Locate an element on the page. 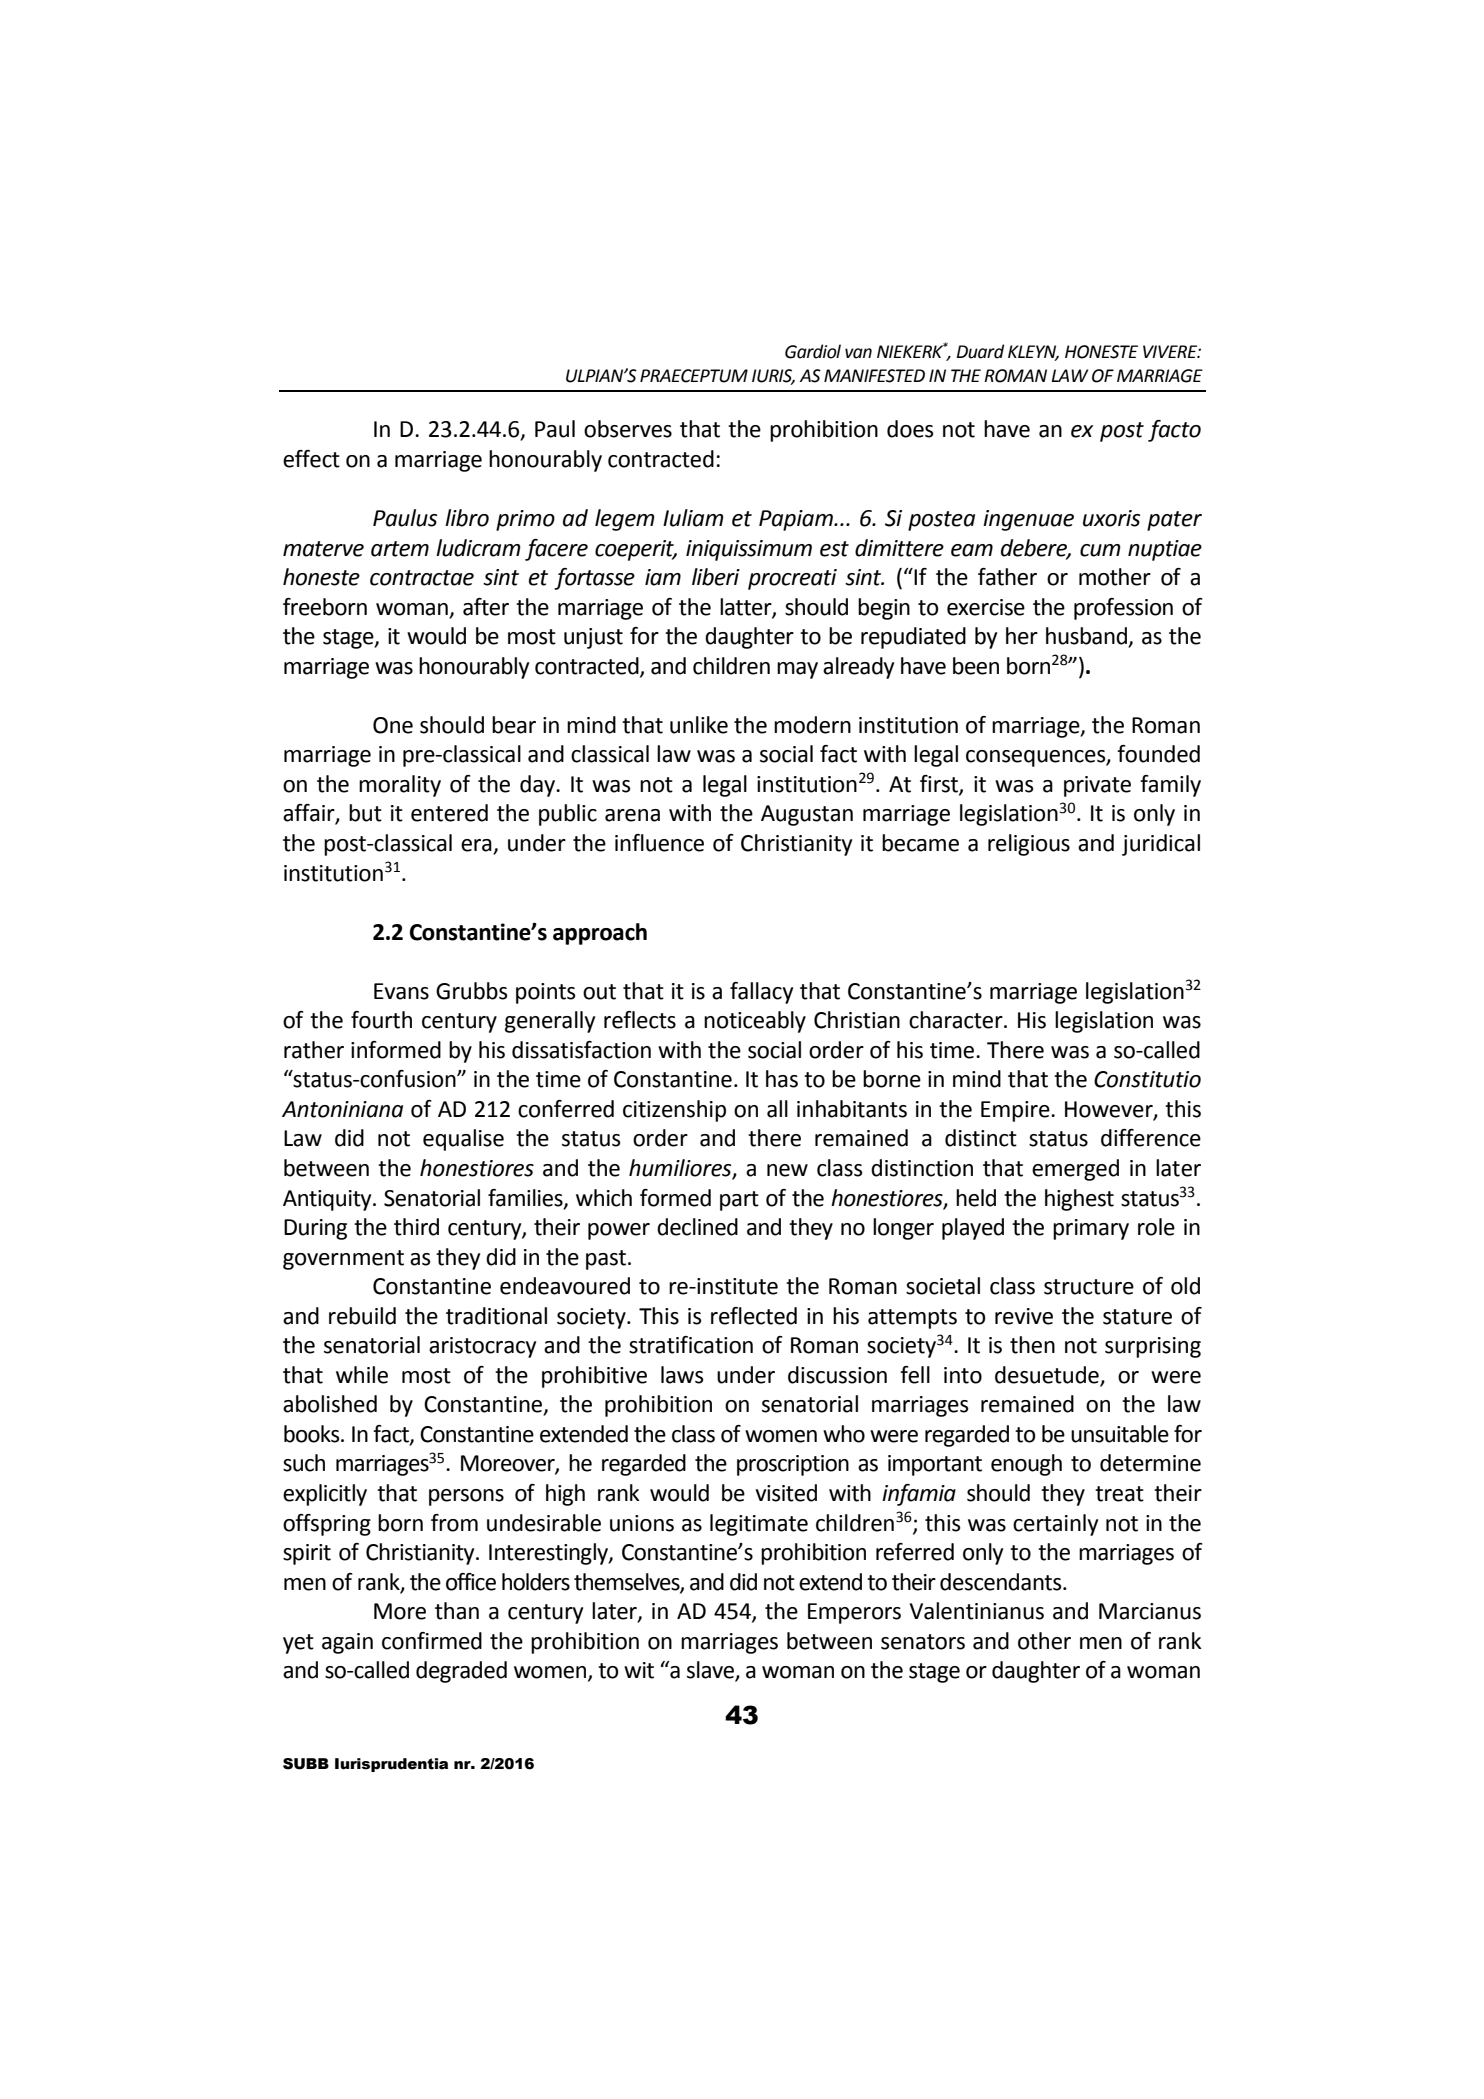  reflected is located at coordinates (754, 1316).
